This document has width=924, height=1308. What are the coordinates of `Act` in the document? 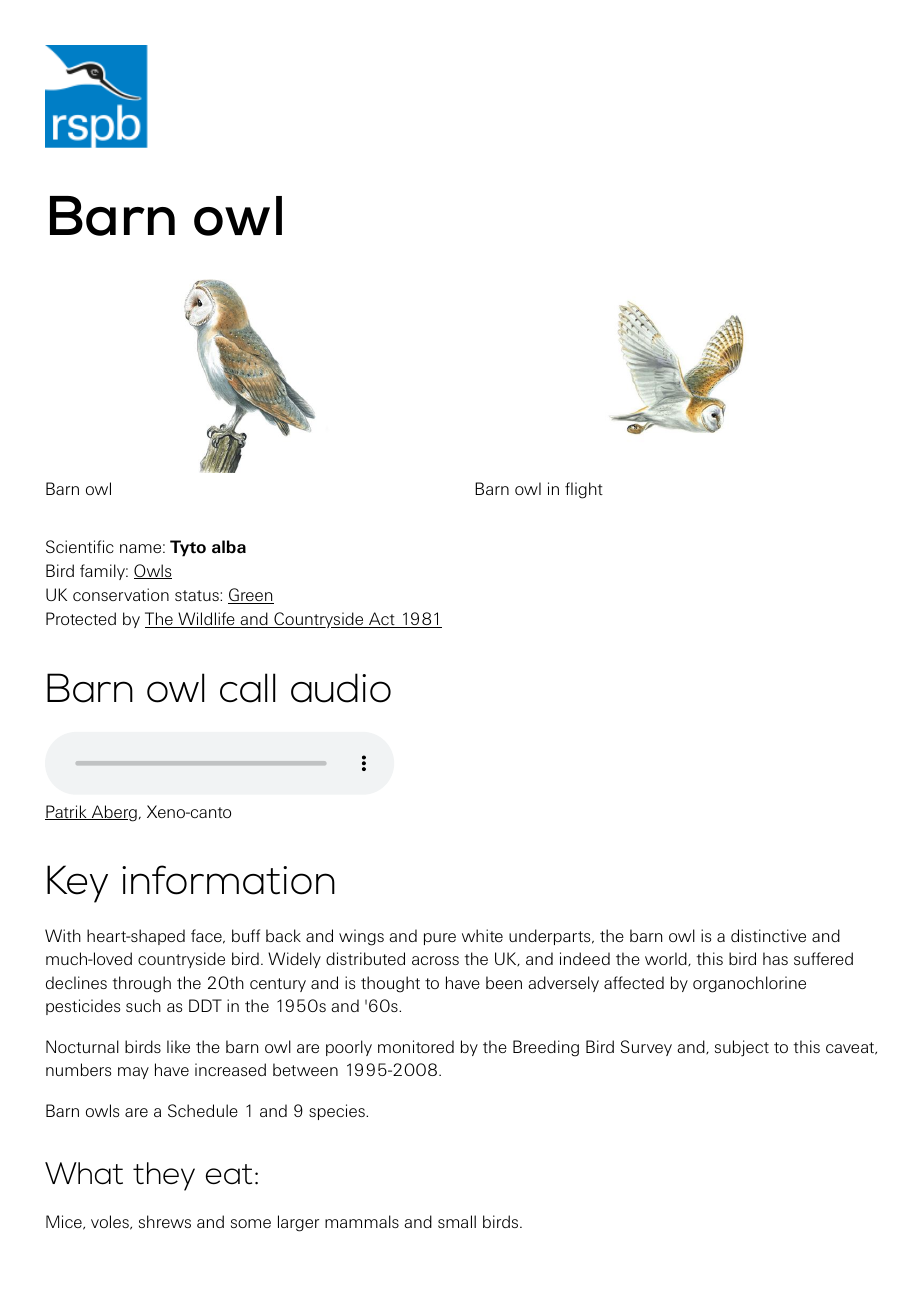 It's located at (382, 620).
